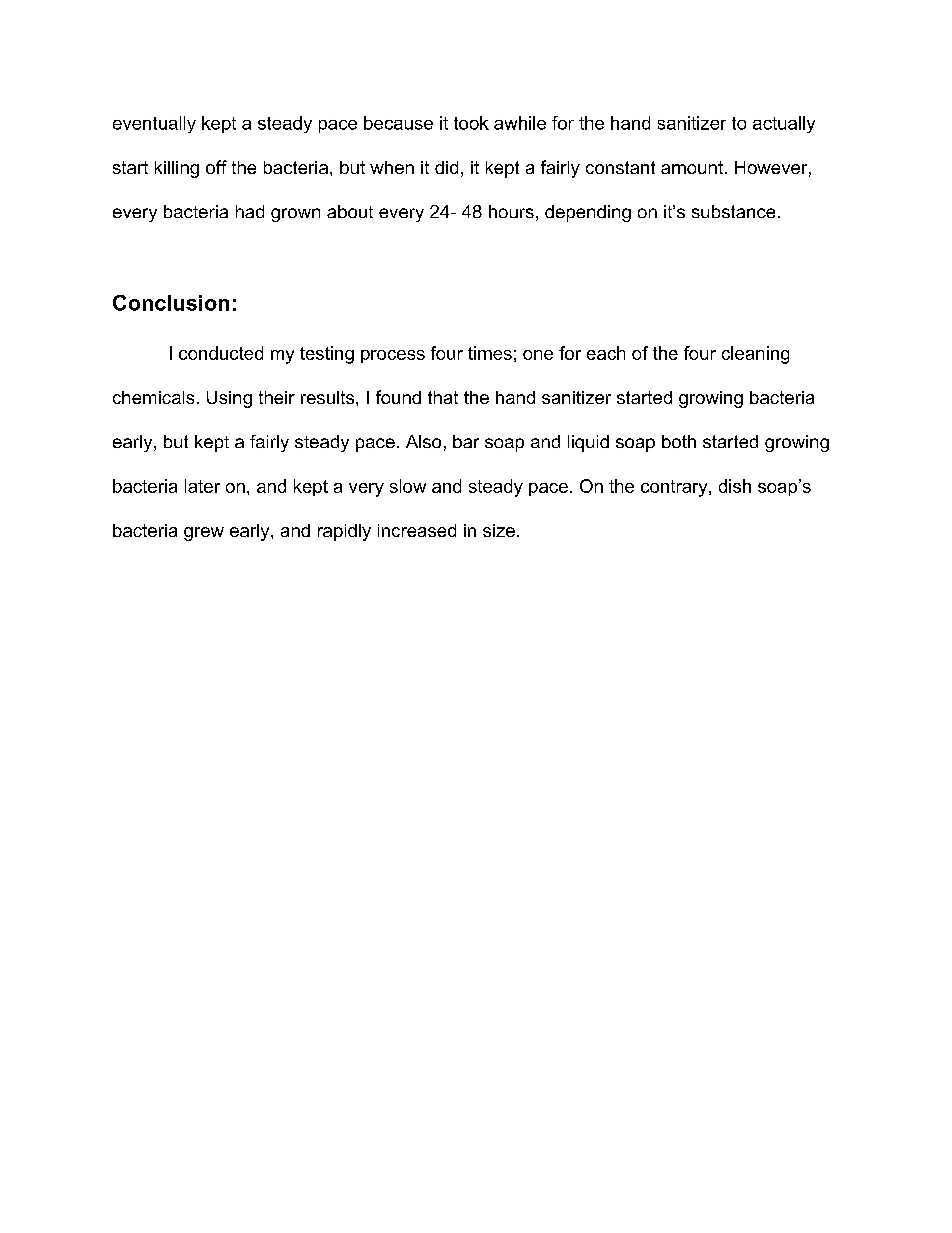 This screenshot has height=1233, width=952. I want to click on conducted, so click(221, 353).
